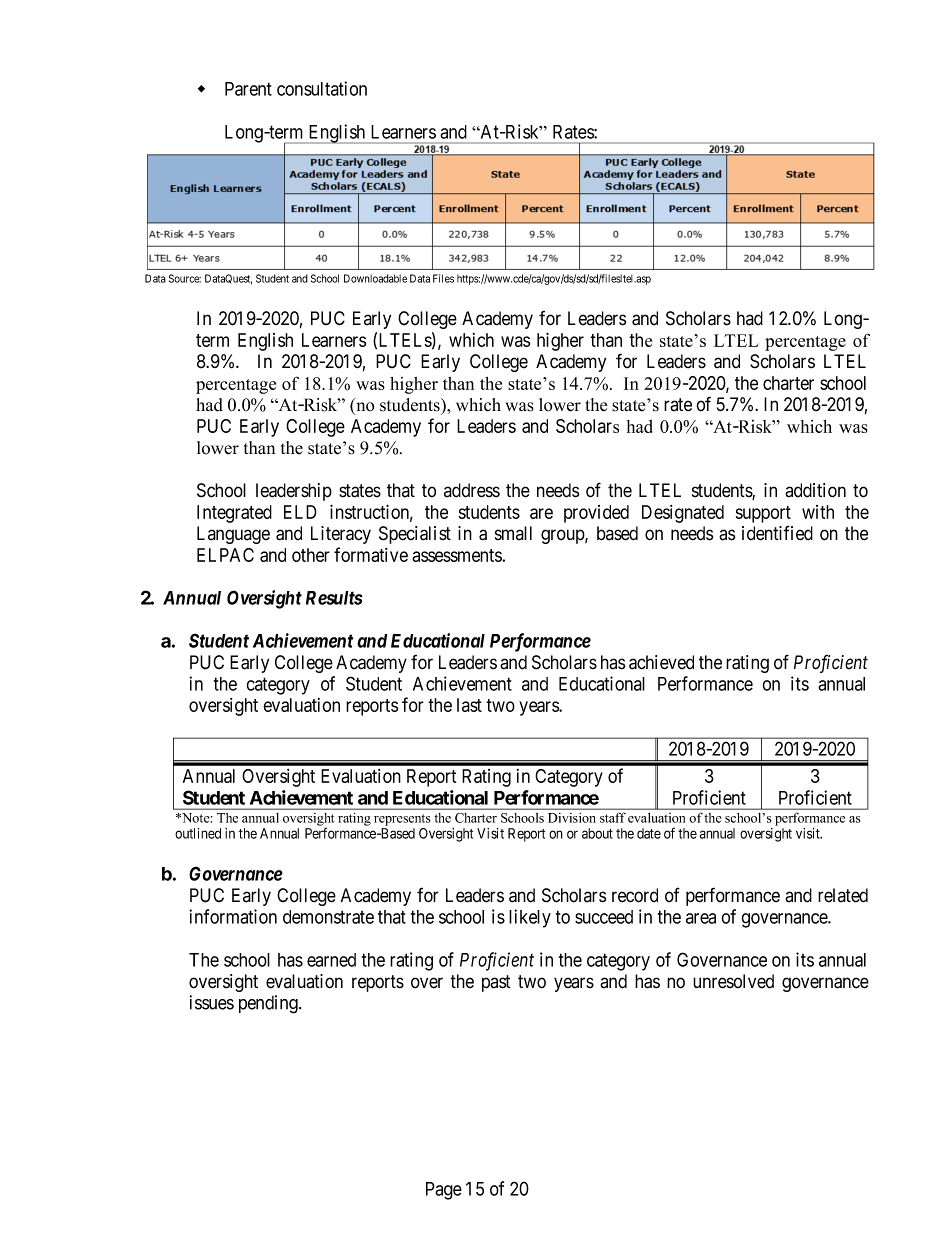 The height and width of the document is (1233, 952). Describe the element at coordinates (198, 833) in the document. I see `outlined` at that location.
